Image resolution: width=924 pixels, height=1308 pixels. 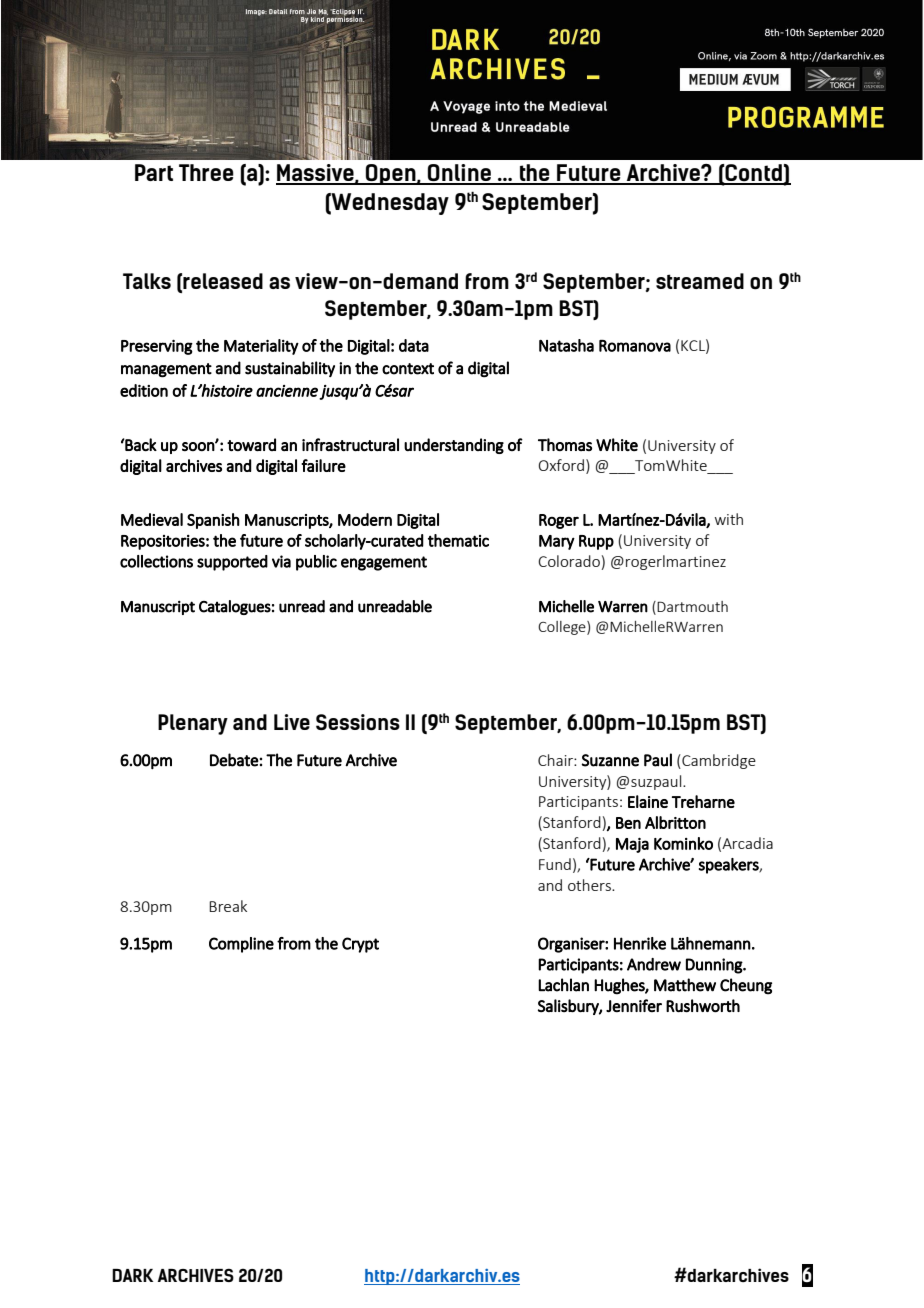 I want to click on understanding, so click(x=454, y=446).
